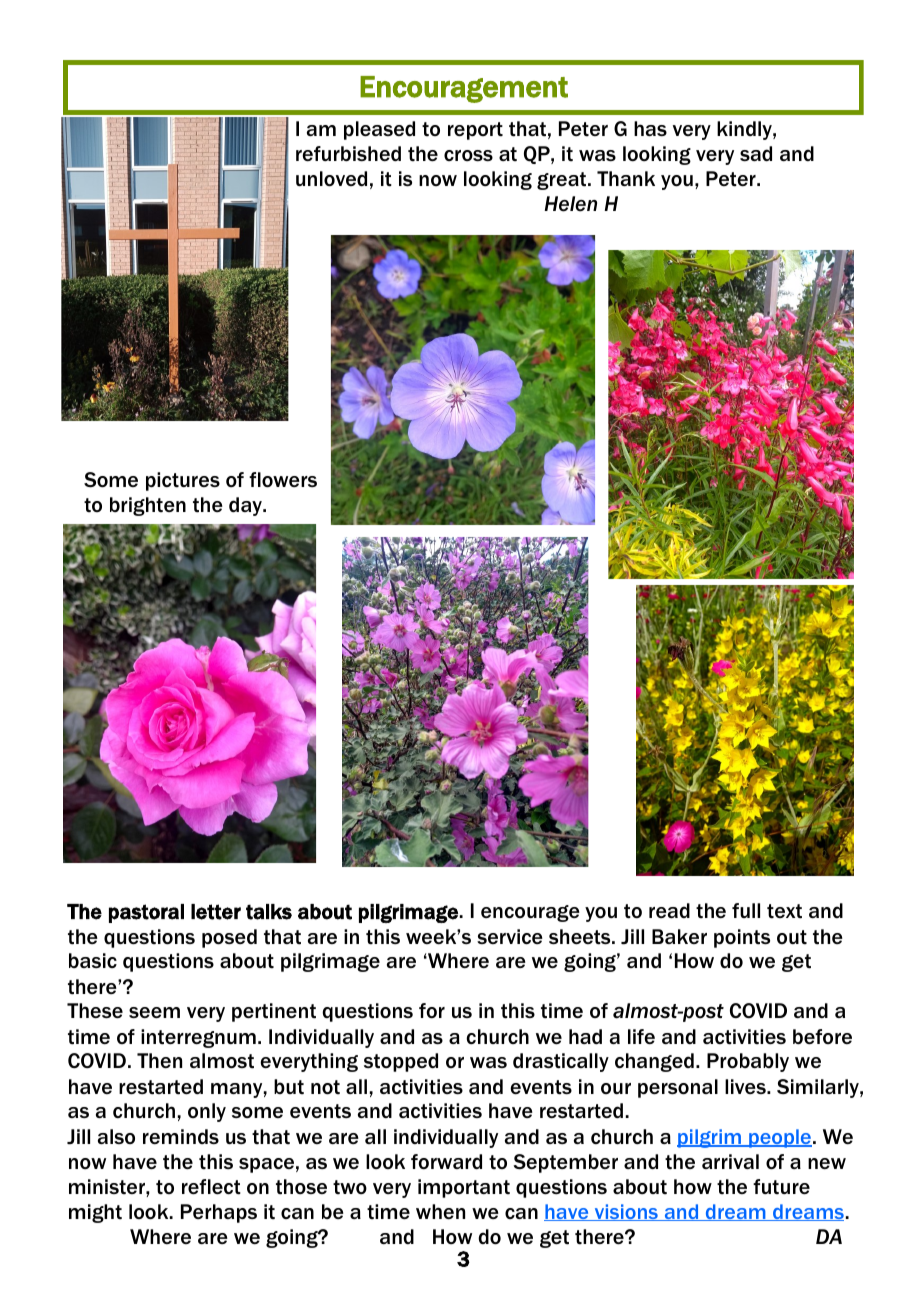  What do you see at coordinates (283, 480) in the screenshot?
I see `flowers` at bounding box center [283, 480].
